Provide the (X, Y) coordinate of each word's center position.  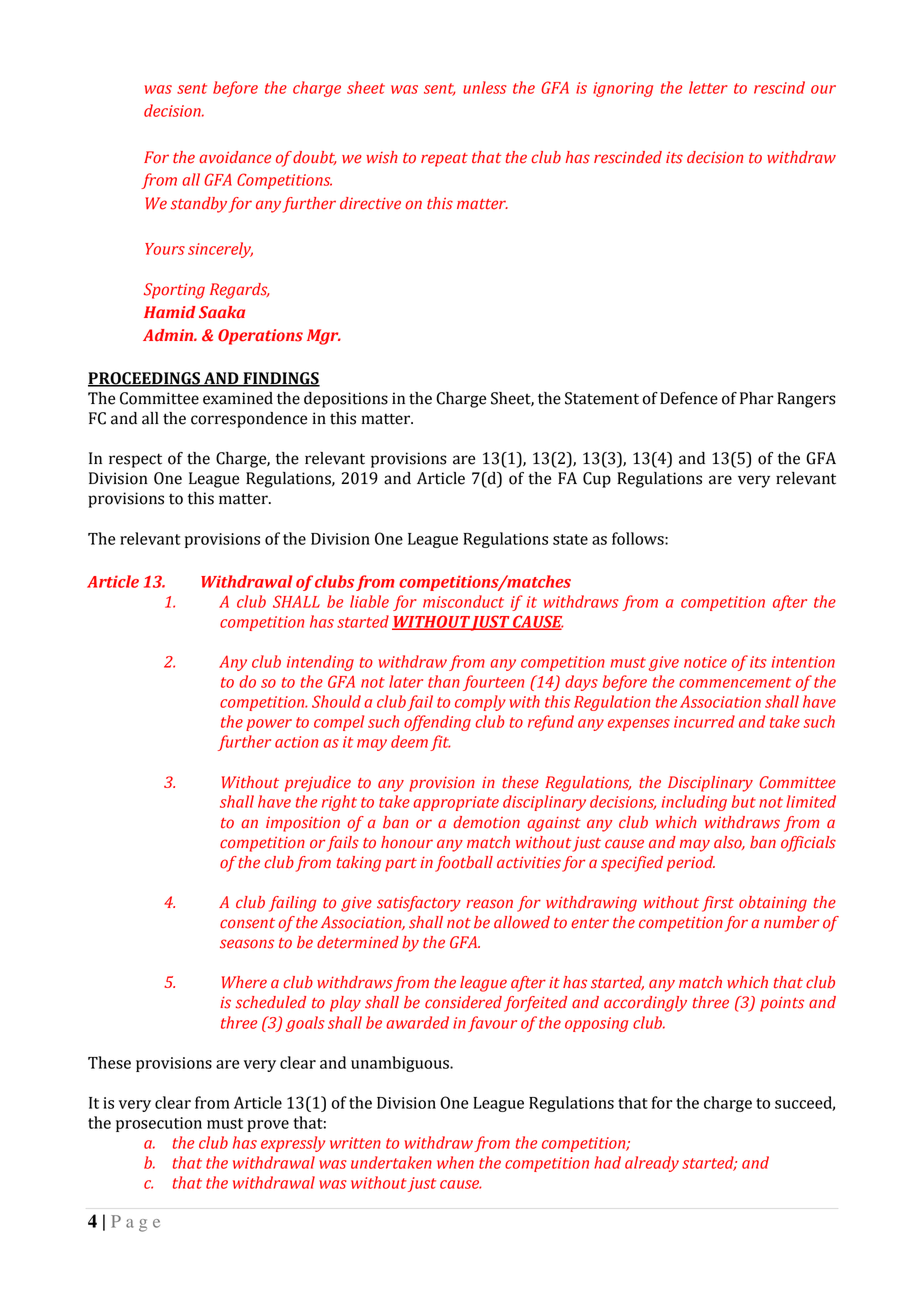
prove (268, 1126)
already (652, 1164)
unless (485, 87)
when (455, 1162)
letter (708, 87)
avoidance (235, 157)
